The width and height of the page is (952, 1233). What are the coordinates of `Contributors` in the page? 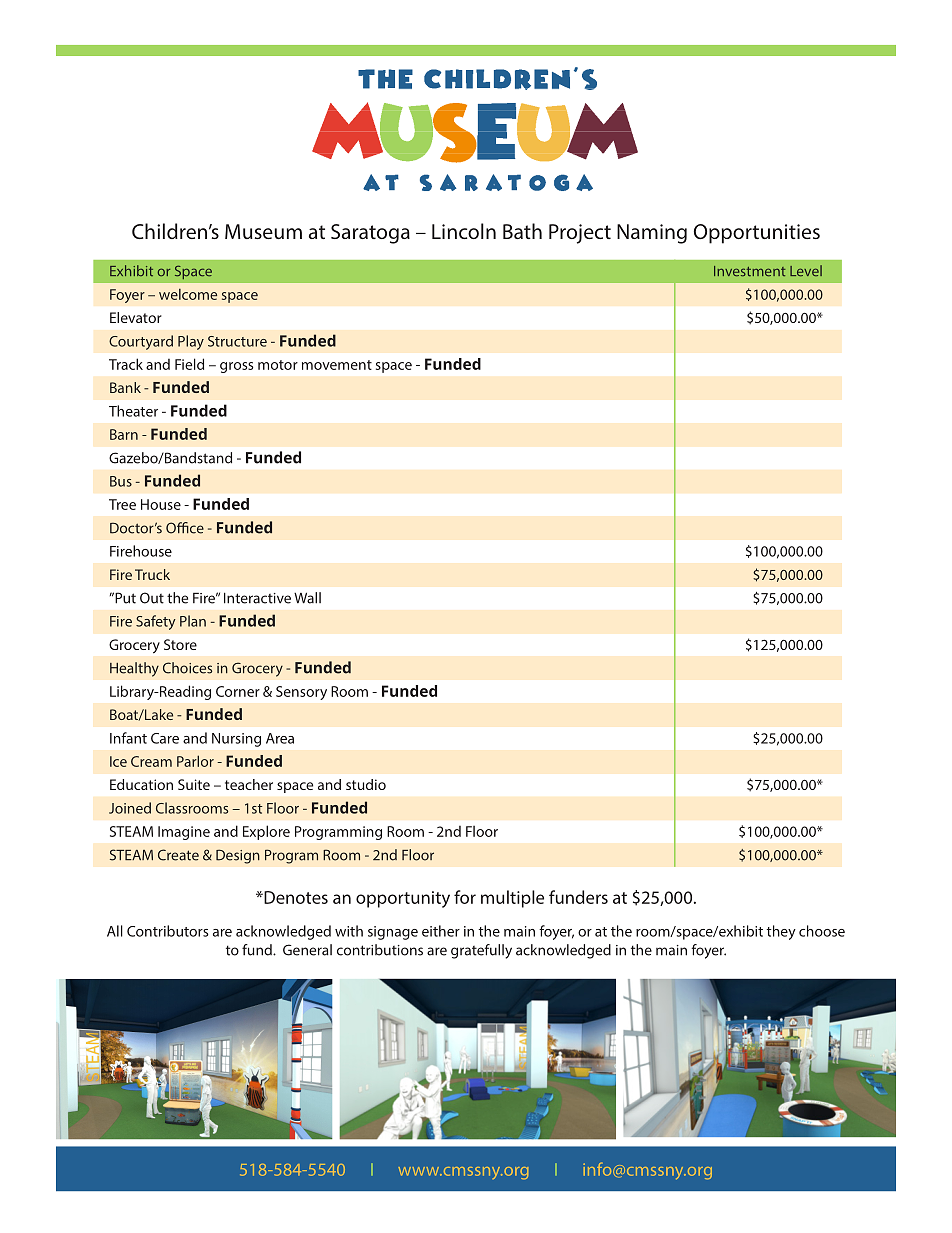 It's located at (168, 931).
